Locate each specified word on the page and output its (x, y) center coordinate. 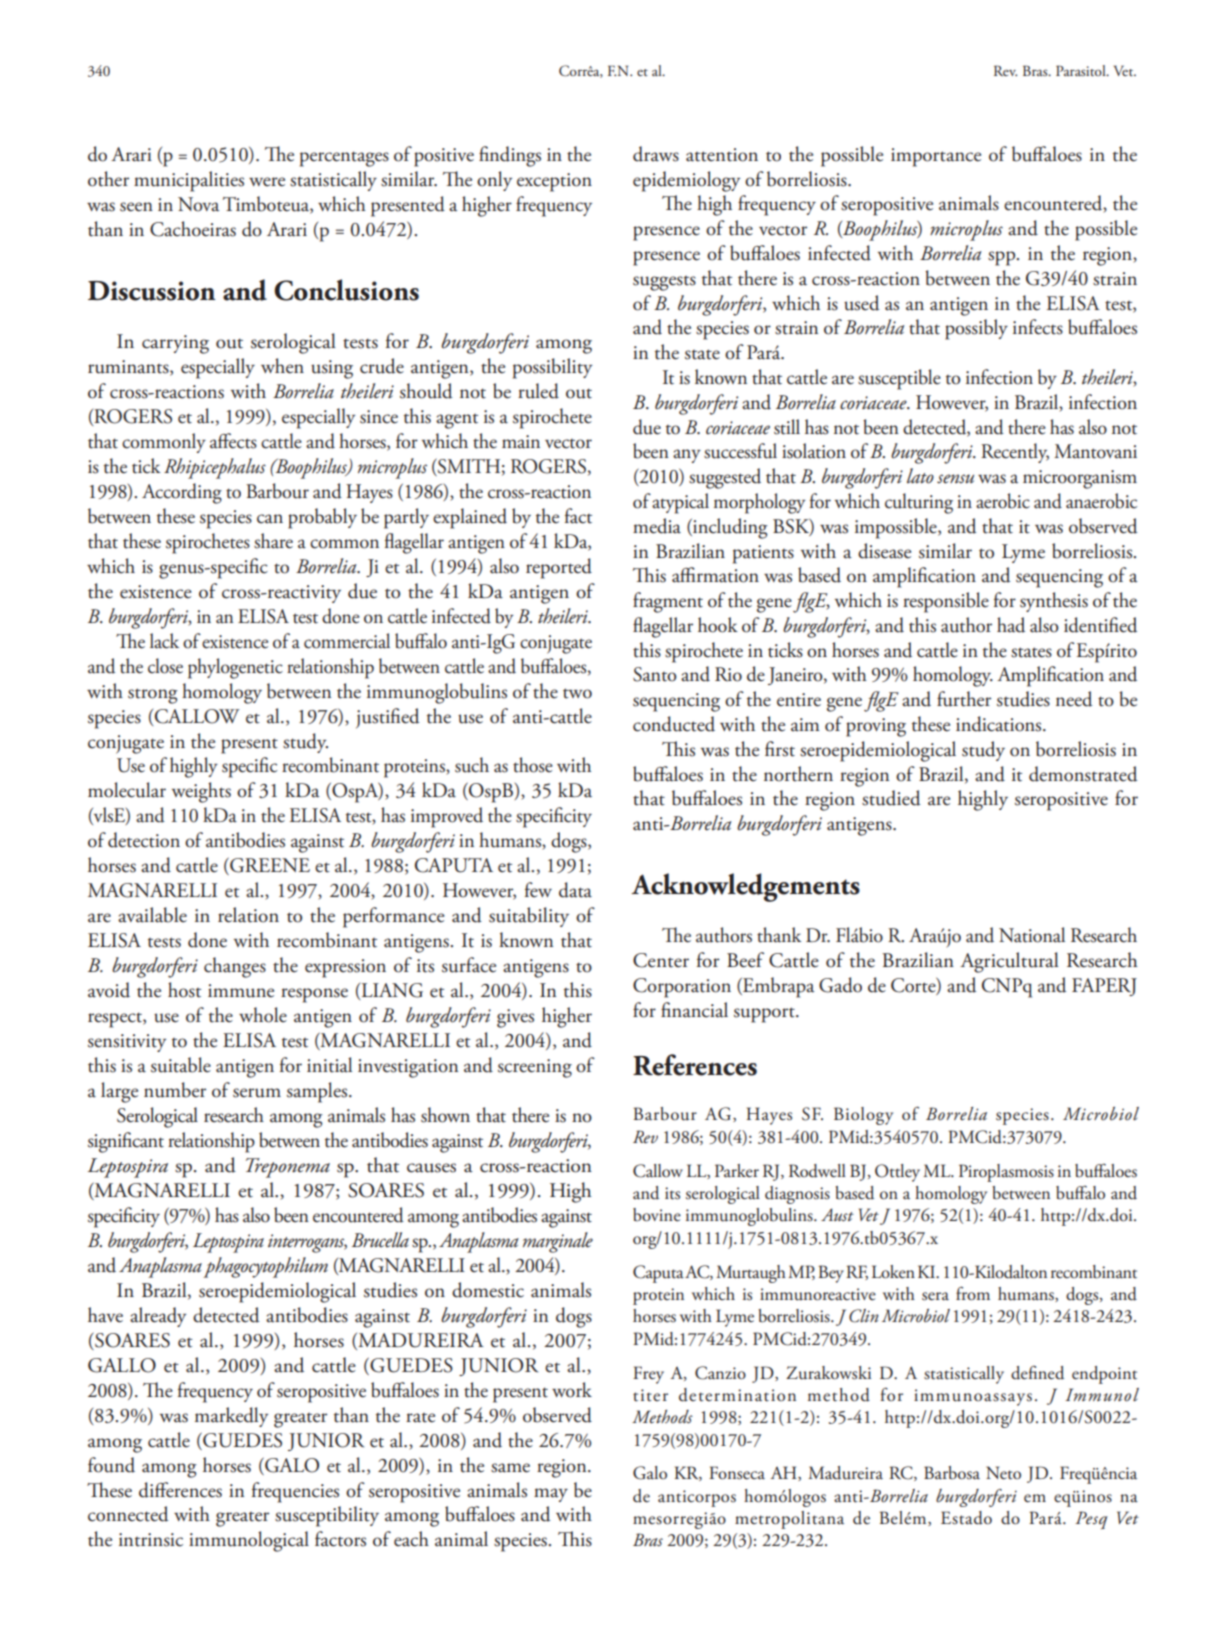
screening (535, 1068)
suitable (181, 1065)
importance (936, 157)
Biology (863, 1116)
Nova (198, 204)
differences (180, 1490)
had (1011, 625)
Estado (966, 1518)
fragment (668, 602)
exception (554, 182)
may (551, 1495)
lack (164, 641)
